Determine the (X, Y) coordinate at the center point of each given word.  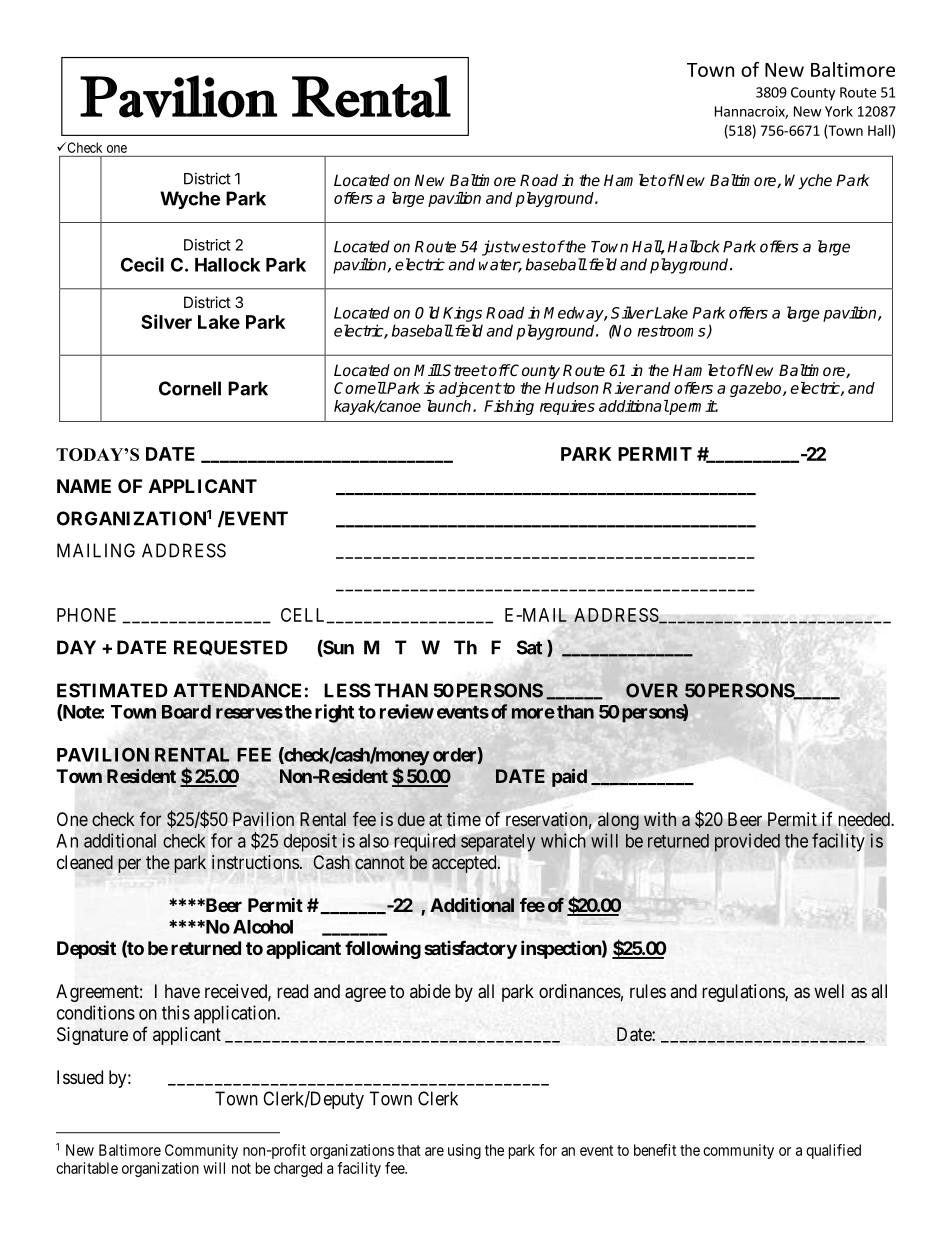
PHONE (86, 615)
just (496, 248)
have (182, 991)
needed (864, 819)
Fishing (509, 407)
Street (464, 370)
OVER (652, 690)
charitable (87, 1168)
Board (186, 712)
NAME (84, 486)
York (839, 111)
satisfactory (470, 950)
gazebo (757, 389)
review (407, 711)
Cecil (142, 264)
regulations (744, 993)
